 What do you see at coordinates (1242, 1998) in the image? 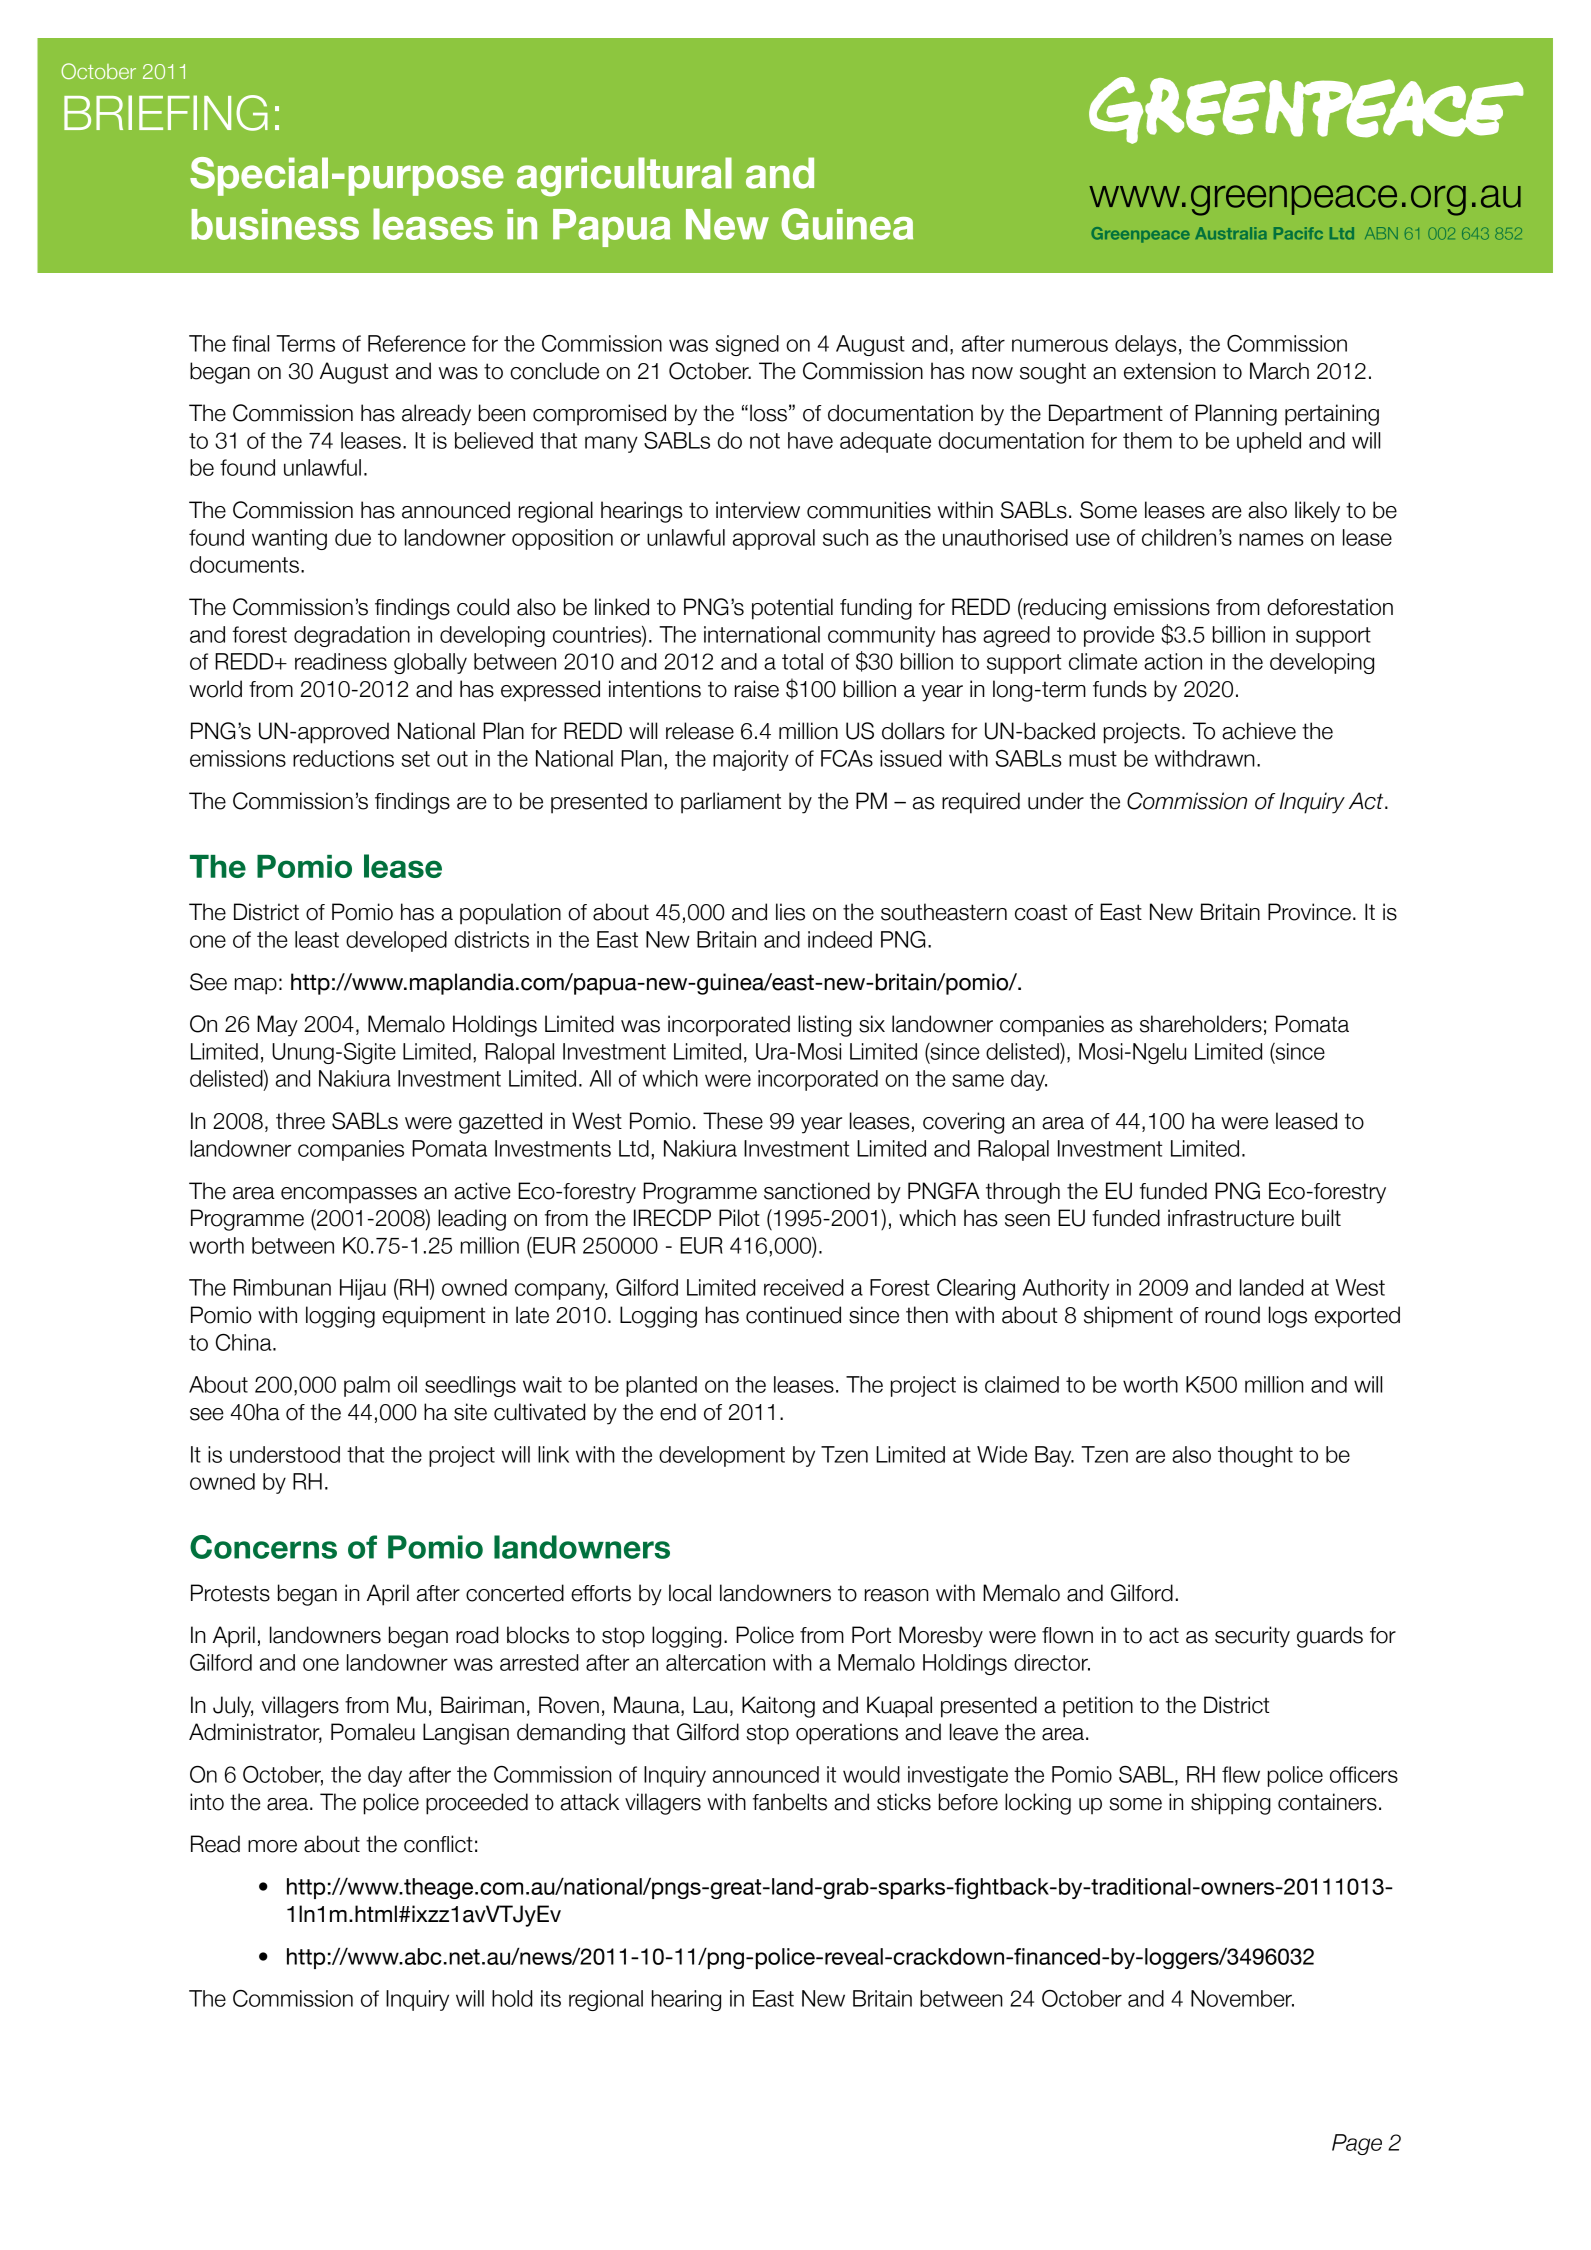
I see `November` at bounding box center [1242, 1998].
